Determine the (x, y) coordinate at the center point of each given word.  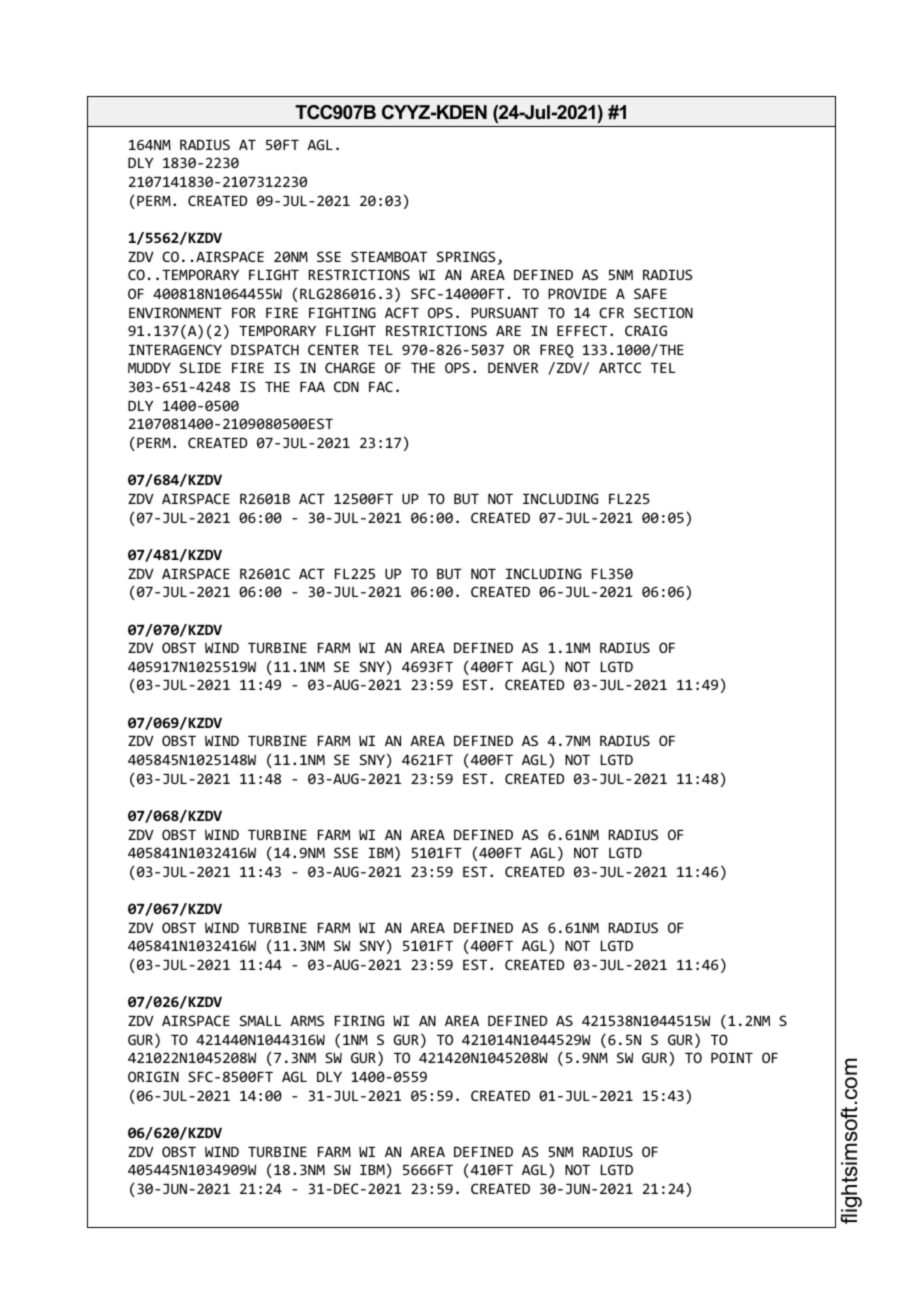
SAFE (650, 293)
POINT (732, 1057)
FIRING (359, 1020)
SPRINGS (466, 256)
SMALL (260, 1020)
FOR (244, 312)
